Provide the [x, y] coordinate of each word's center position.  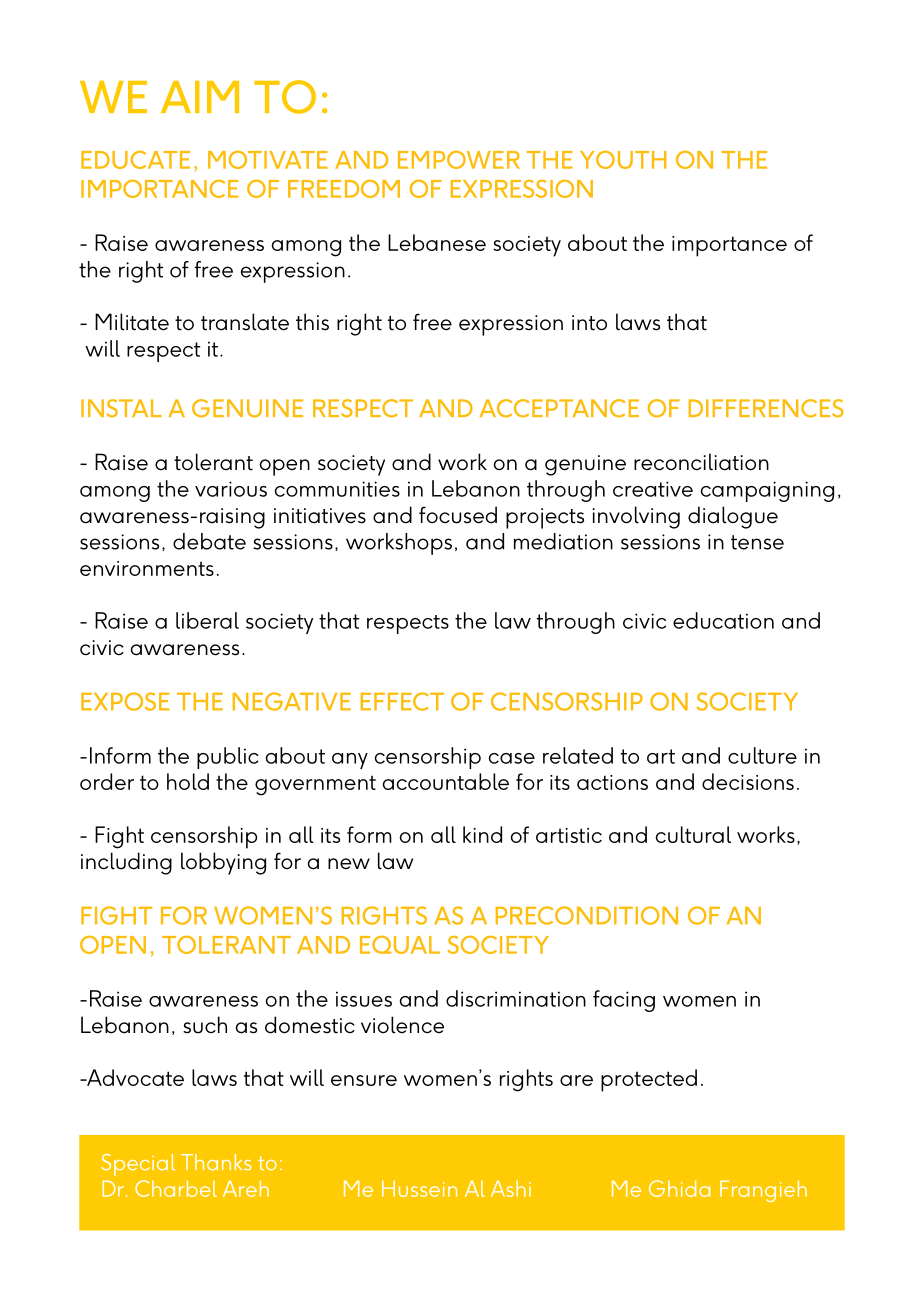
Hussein [419, 1188]
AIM [200, 97]
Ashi [511, 1188]
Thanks [216, 1162]
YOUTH [623, 160]
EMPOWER [459, 160]
